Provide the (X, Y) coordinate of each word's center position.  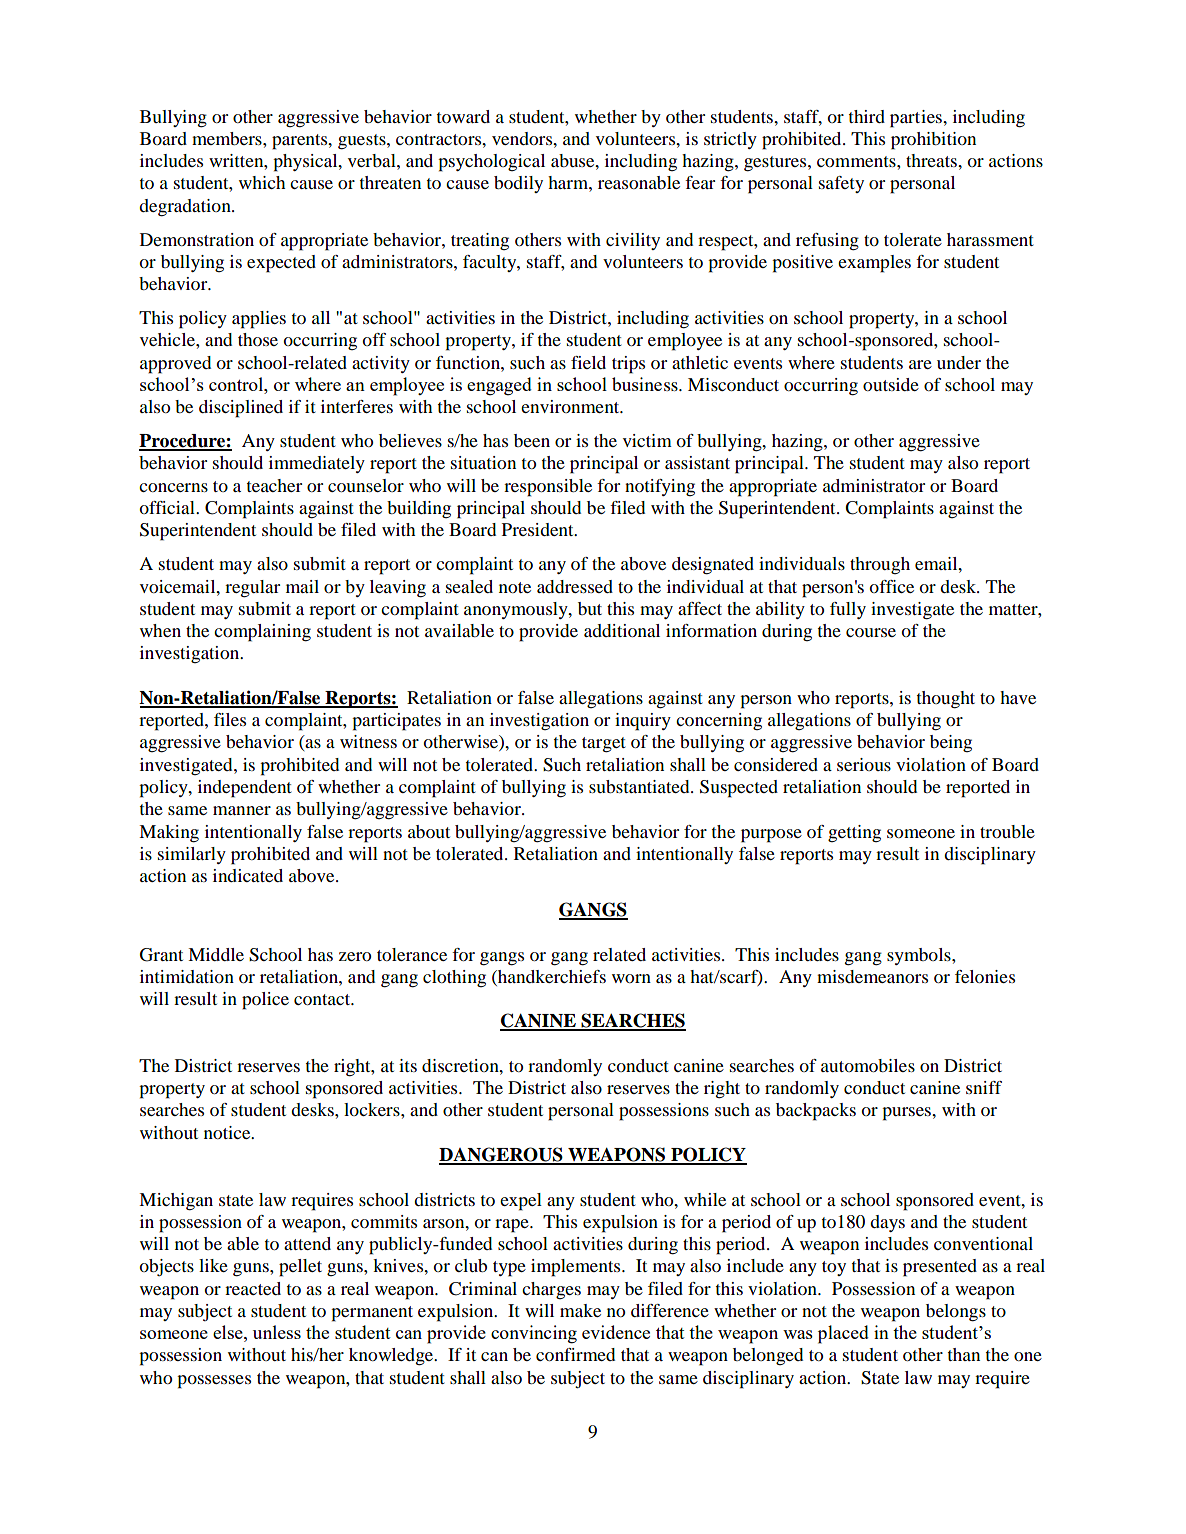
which (262, 182)
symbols (920, 956)
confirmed (575, 1354)
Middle (216, 954)
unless (277, 1332)
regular (252, 589)
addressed (575, 586)
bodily (518, 184)
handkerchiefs (551, 976)
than (964, 1354)
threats (932, 160)
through (880, 565)
